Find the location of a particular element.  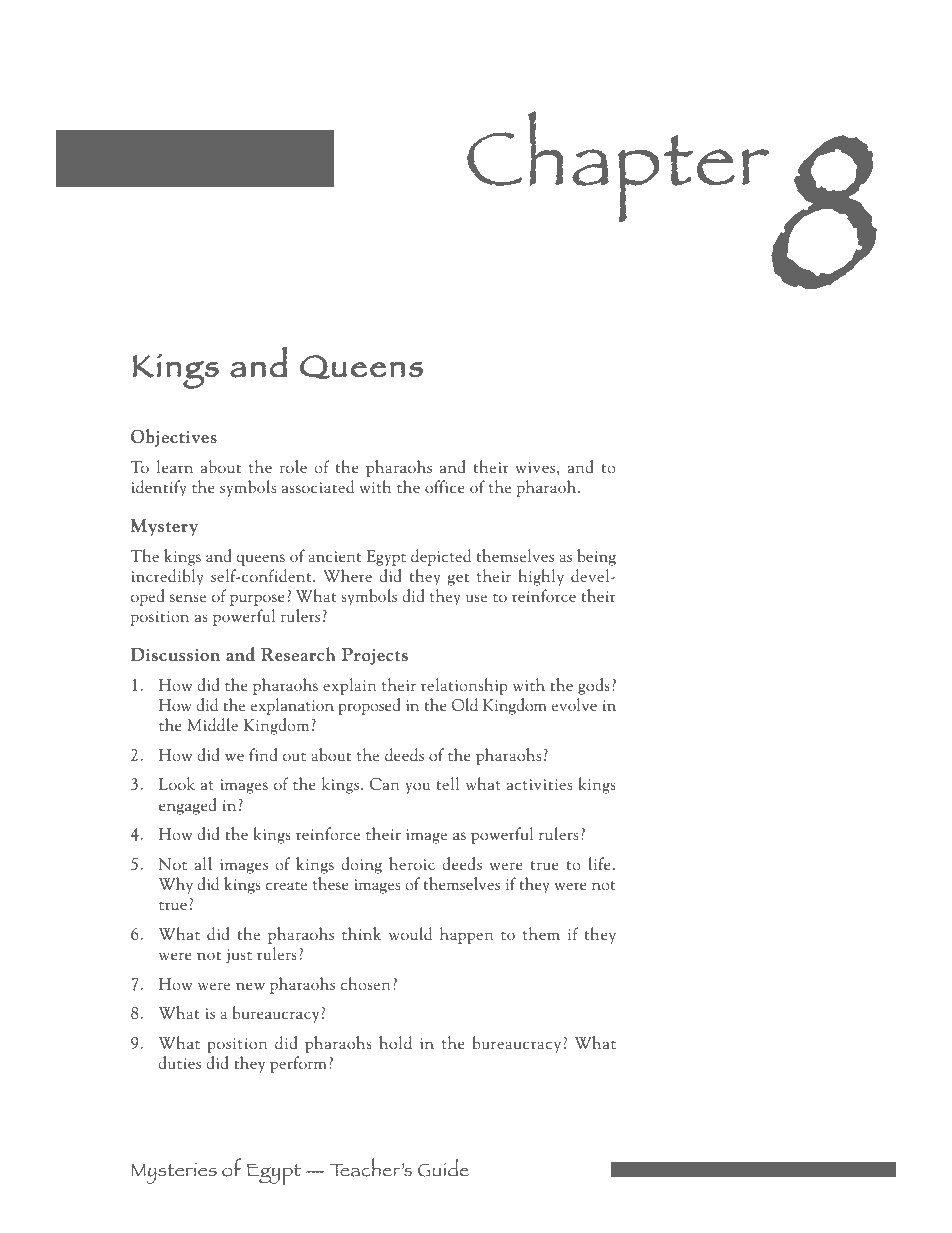

engaged is located at coordinates (188, 806).
